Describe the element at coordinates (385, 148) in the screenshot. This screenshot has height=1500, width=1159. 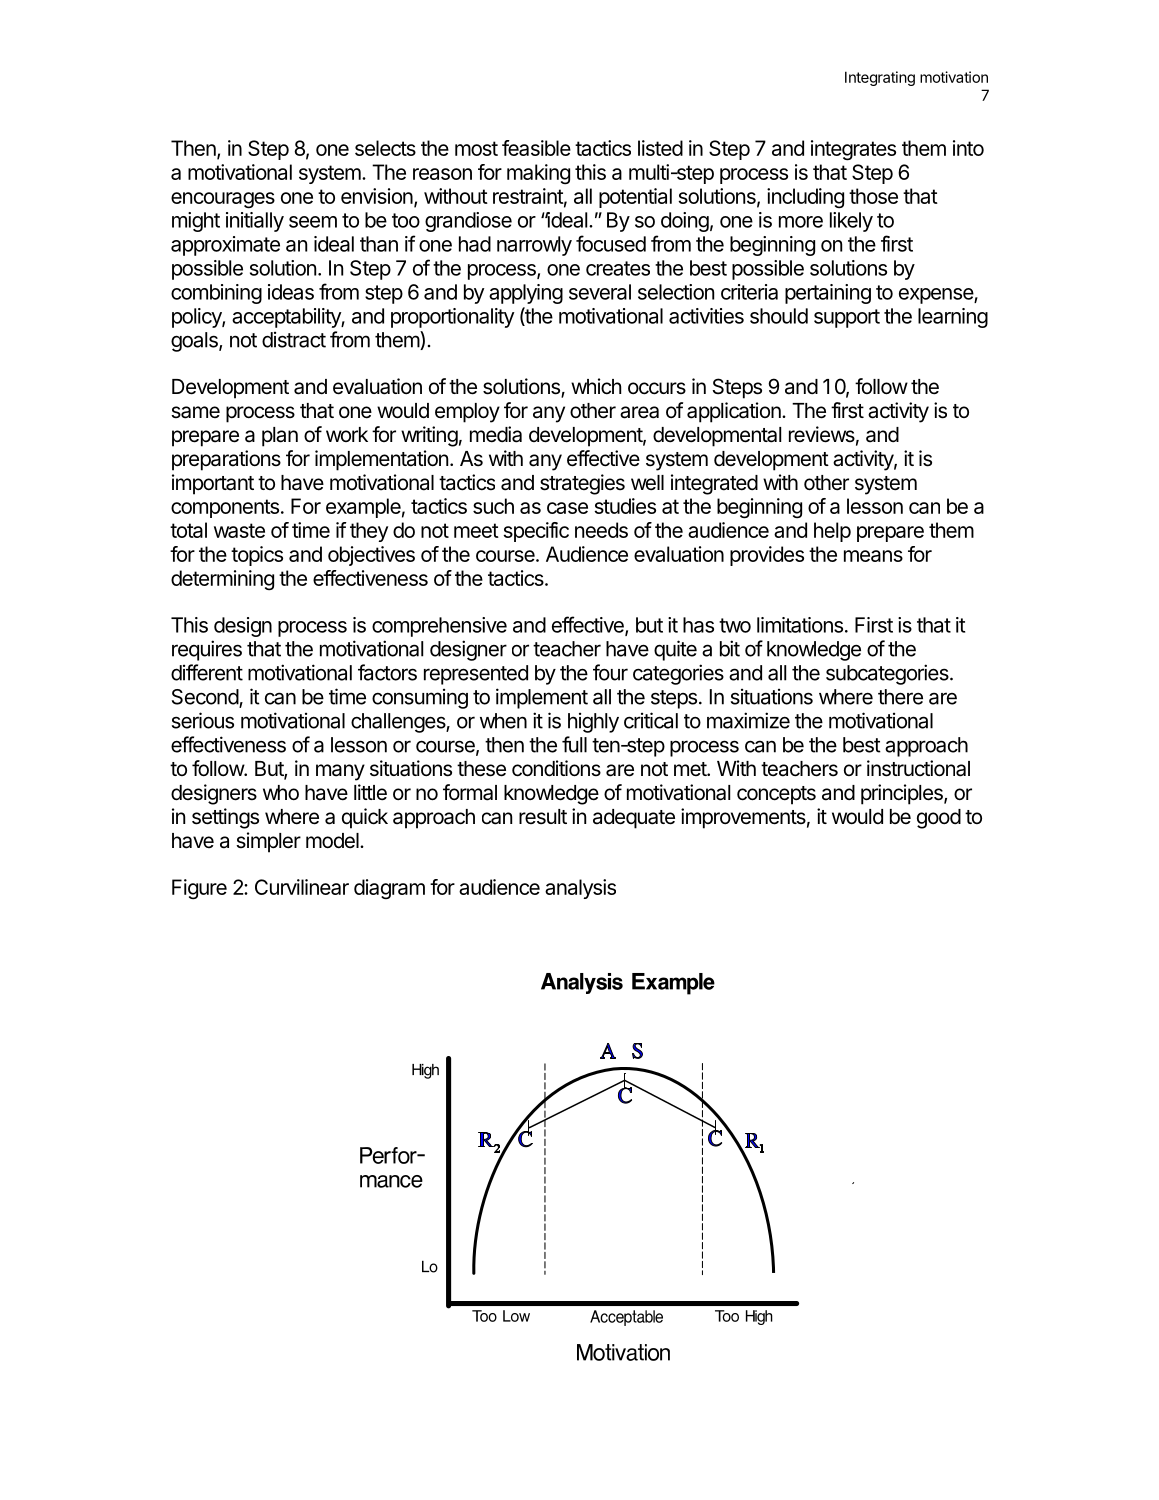
I see `selects` at that location.
